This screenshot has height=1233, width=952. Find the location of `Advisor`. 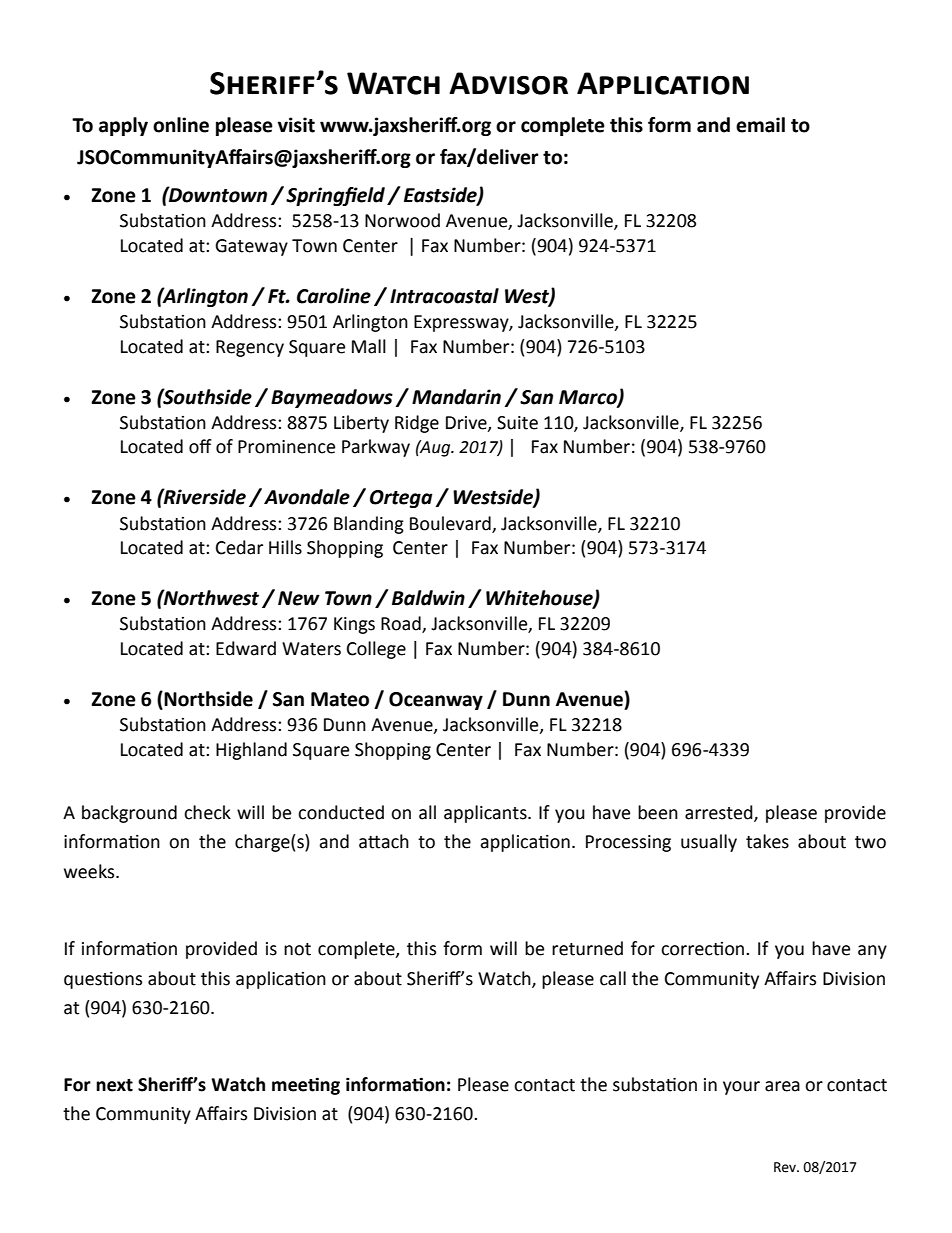

Advisor is located at coordinates (508, 83).
